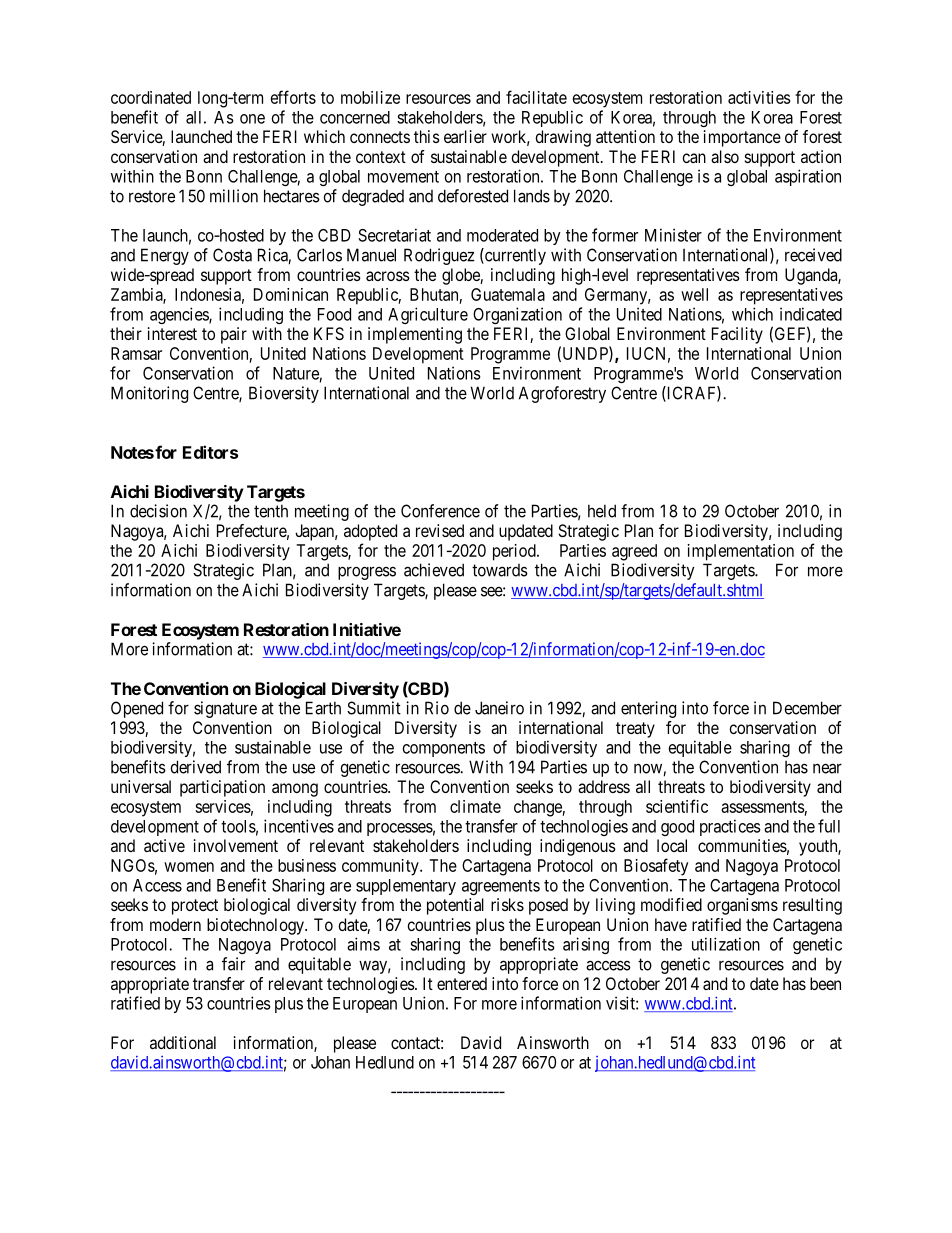 This screenshot has height=1233, width=952. What do you see at coordinates (149, 394) in the screenshot?
I see `Monitoring` at bounding box center [149, 394].
